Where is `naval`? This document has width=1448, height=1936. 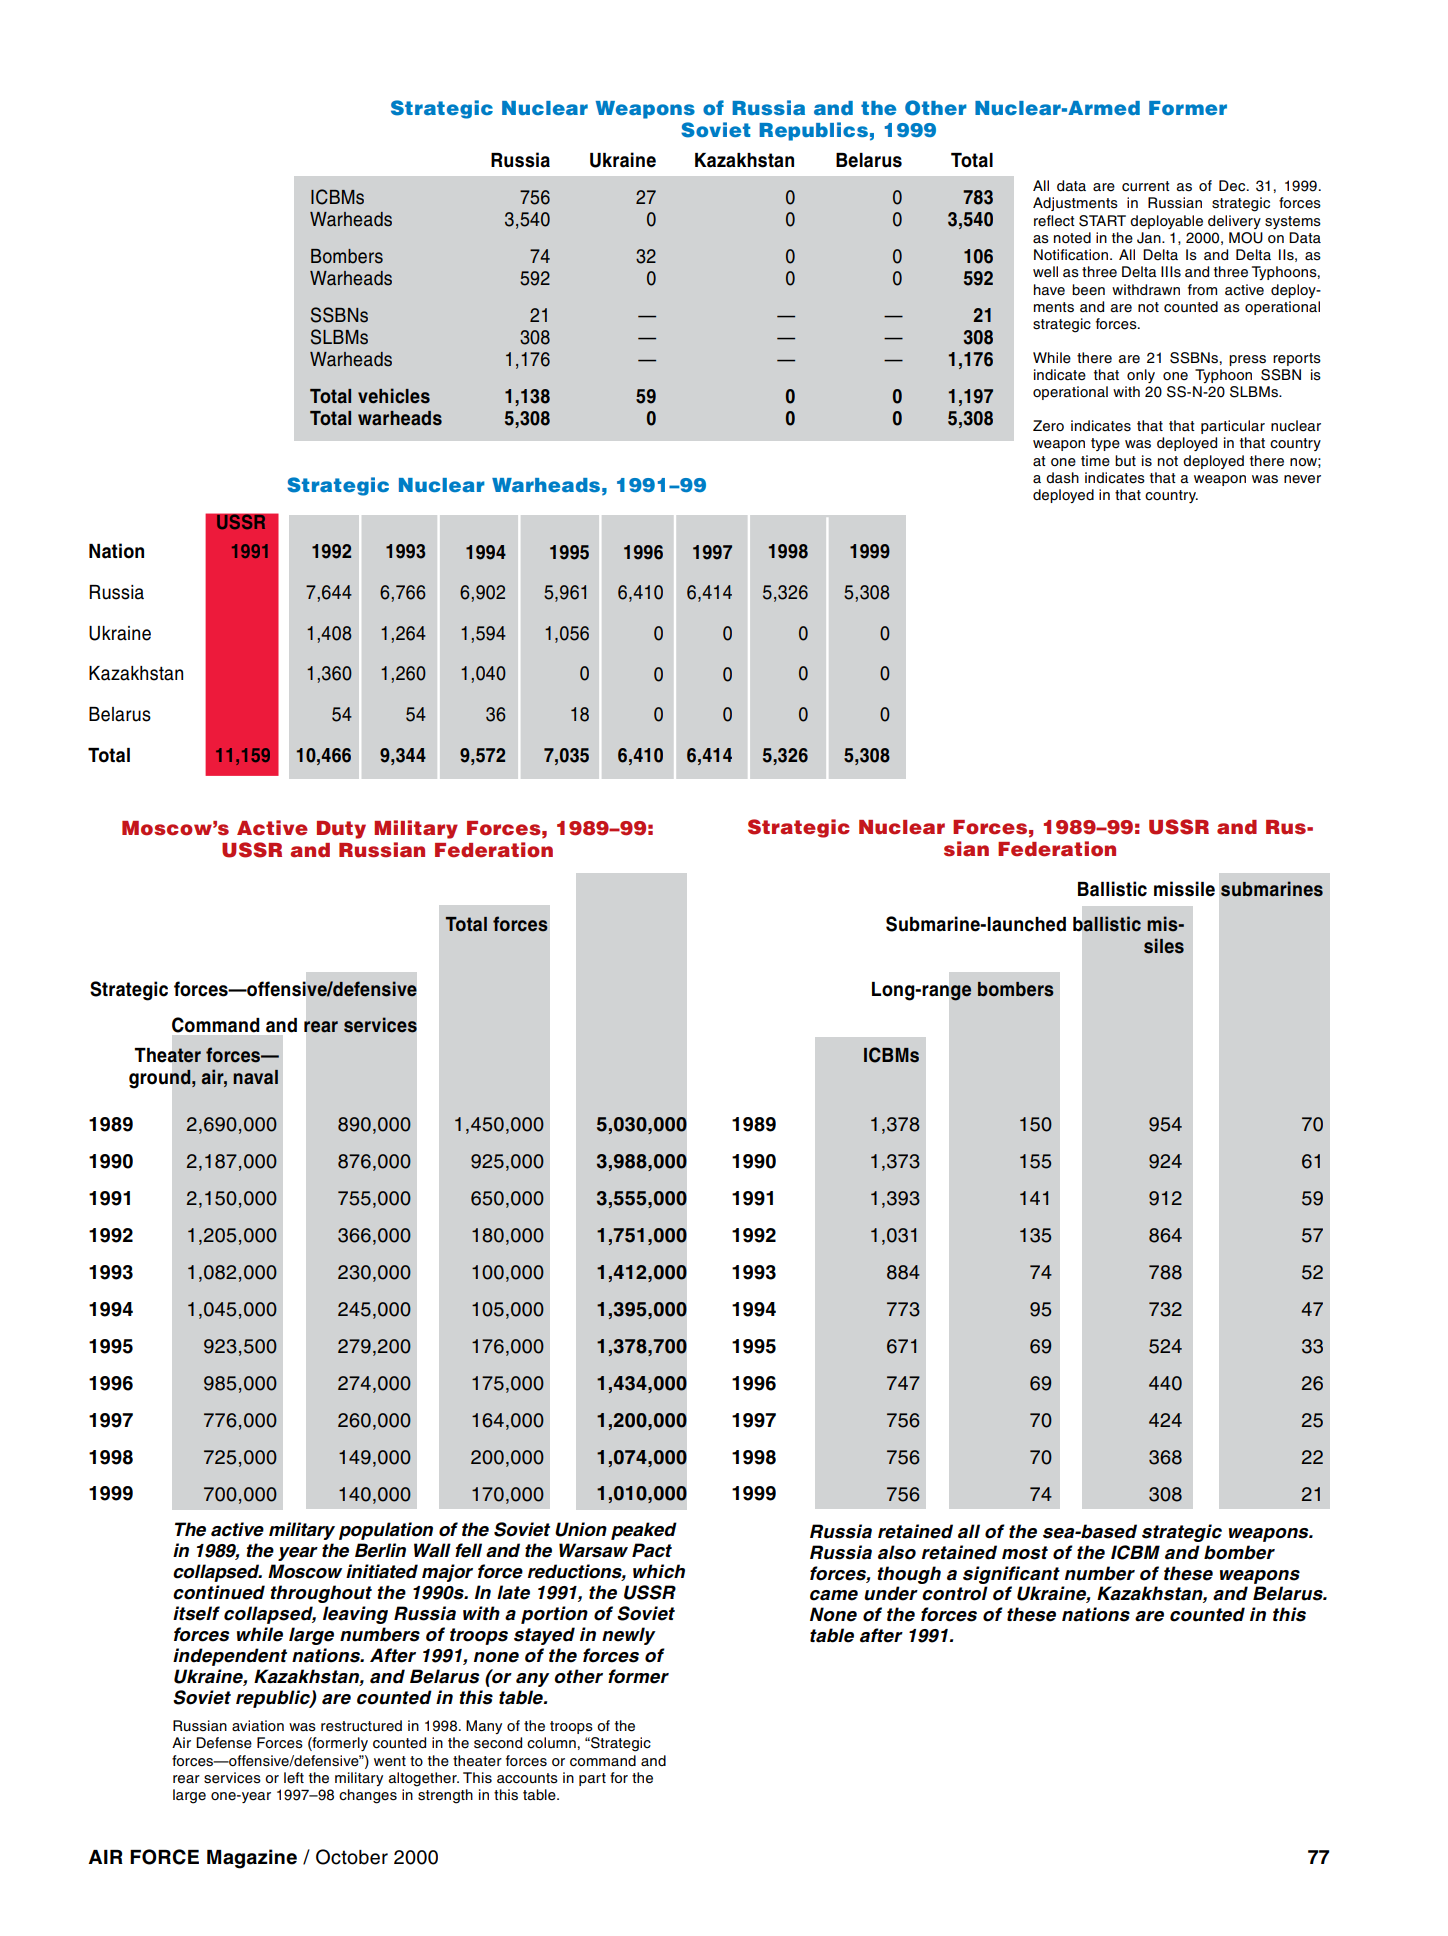
naval is located at coordinates (255, 1077).
